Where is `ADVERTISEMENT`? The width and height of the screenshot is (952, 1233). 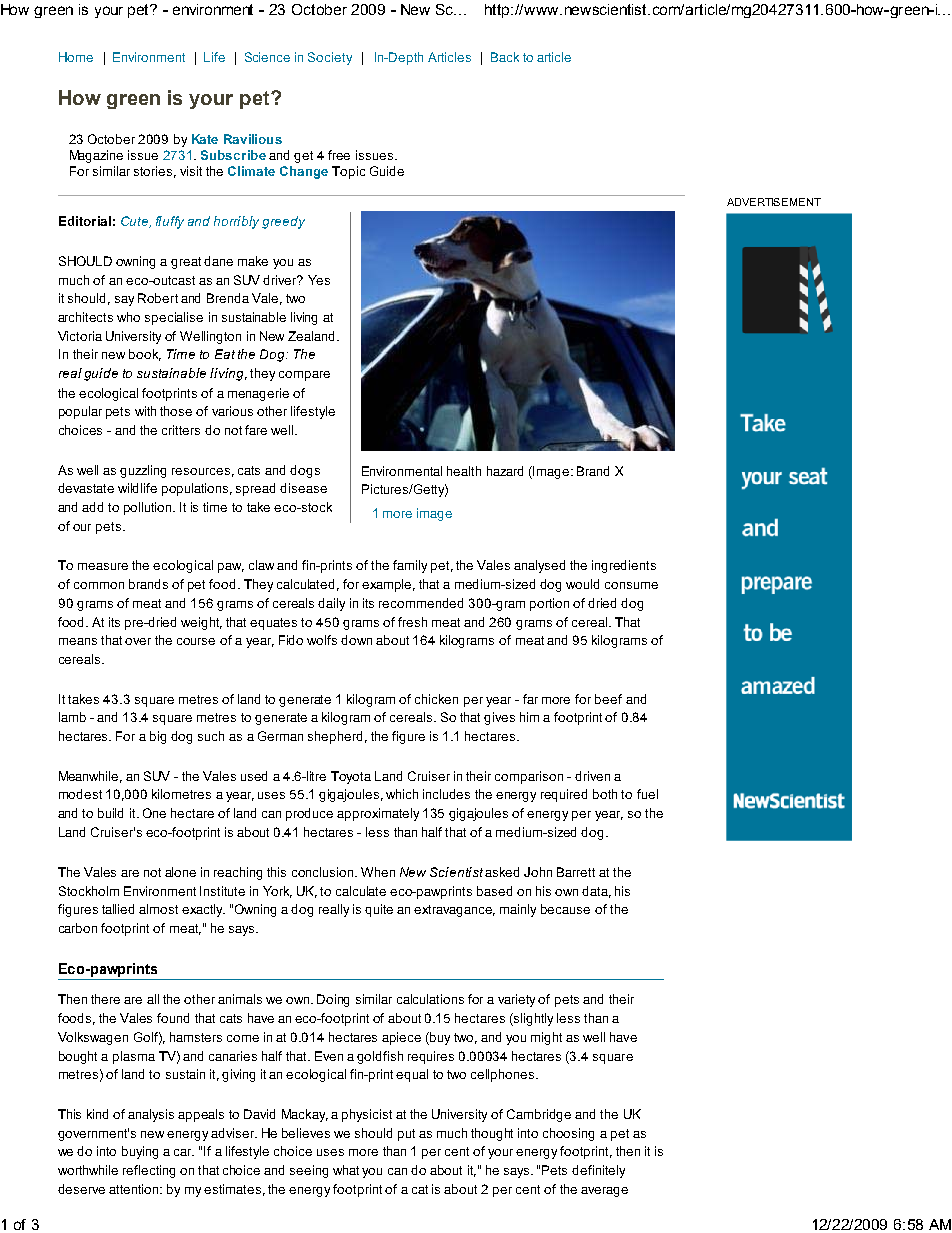
ADVERTISEMENT is located at coordinates (774, 202).
